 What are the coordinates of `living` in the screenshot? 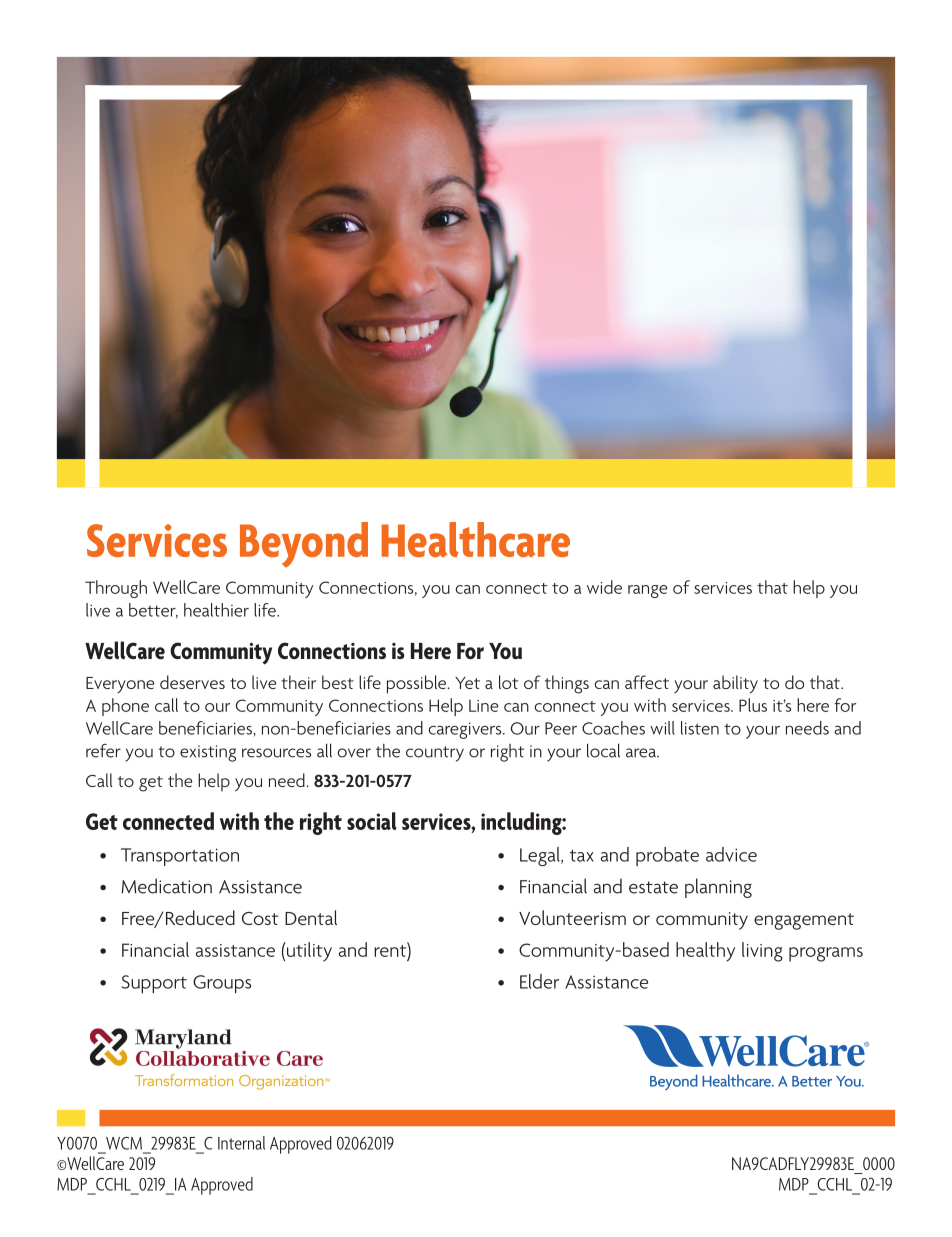 It's located at (762, 952).
